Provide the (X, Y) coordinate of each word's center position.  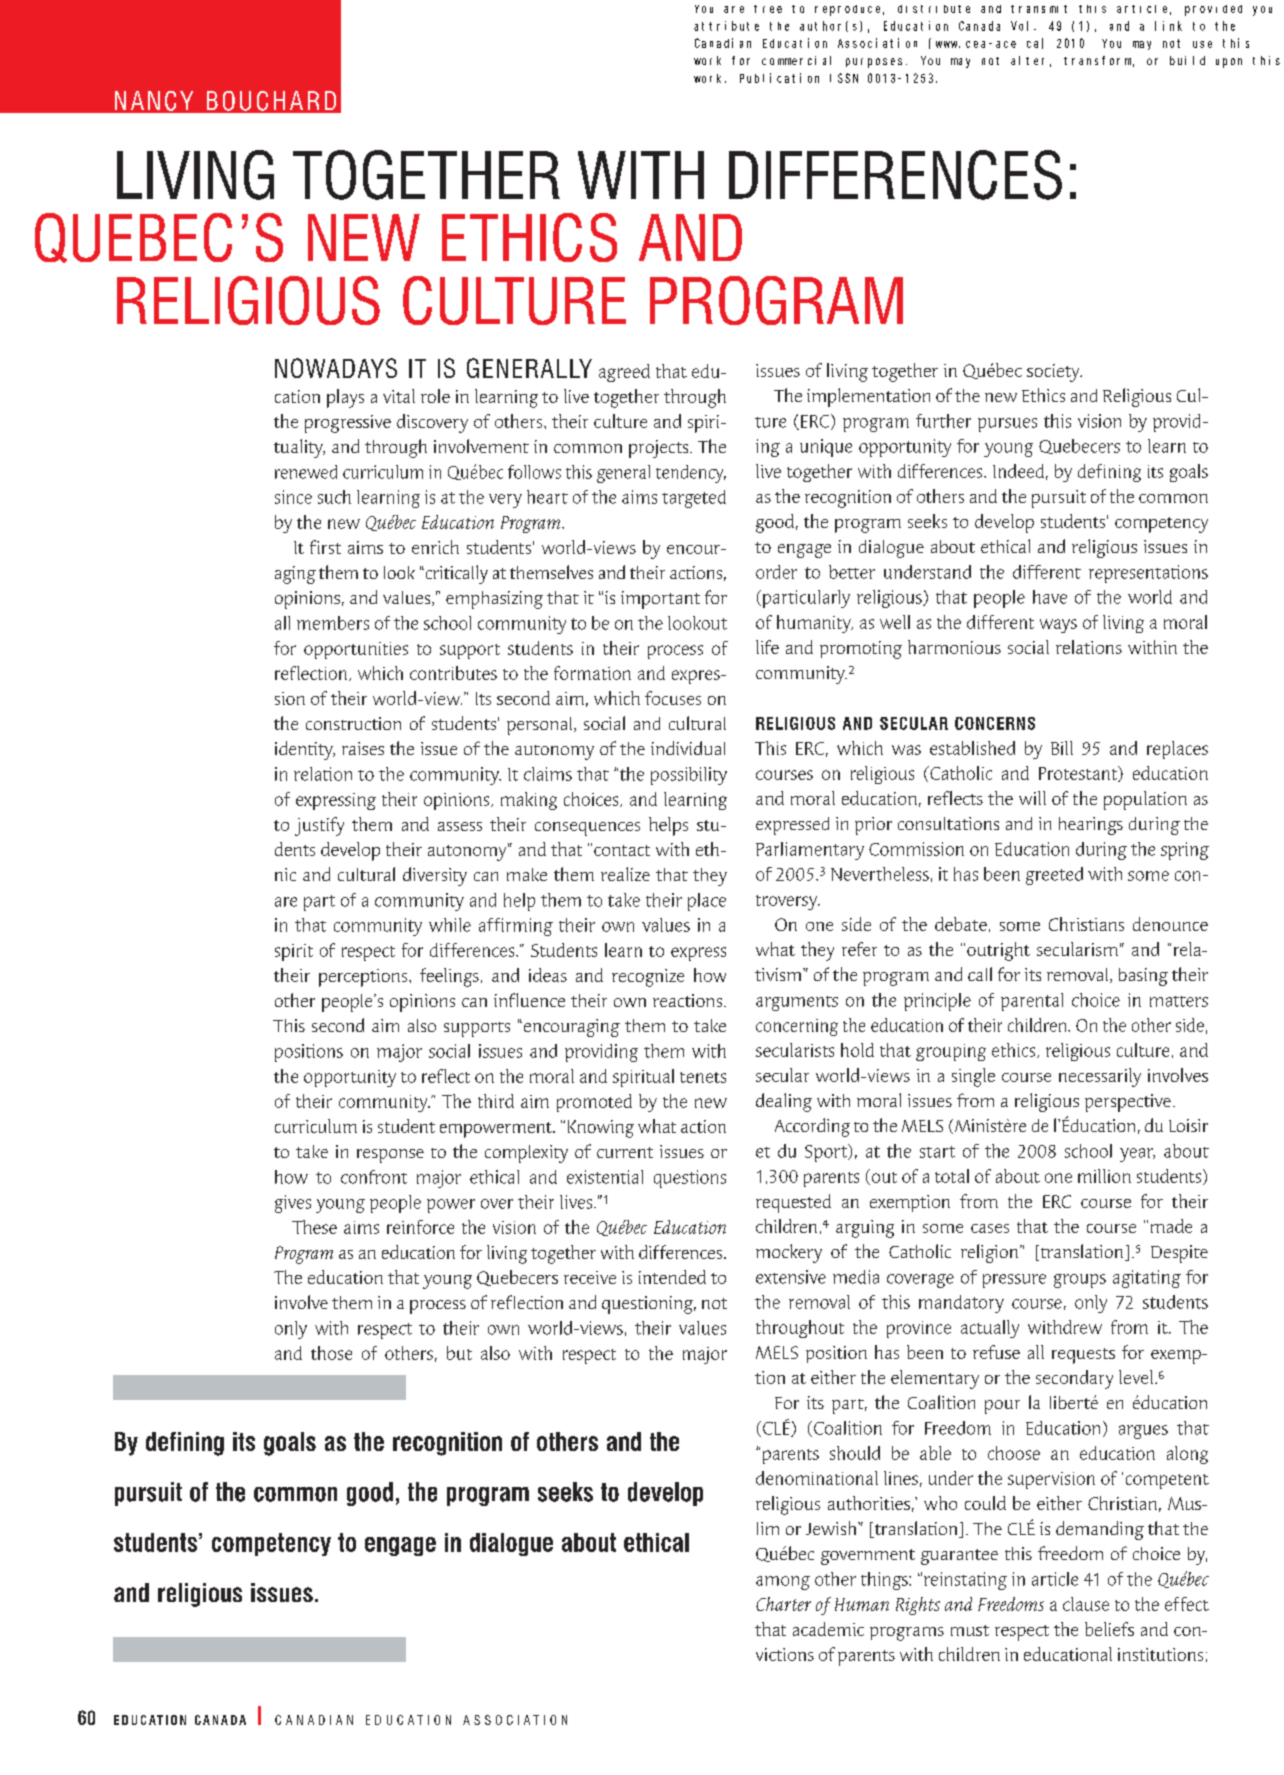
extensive (791, 1277)
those (331, 1353)
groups (1080, 1281)
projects (660, 449)
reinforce (420, 1227)
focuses (673, 698)
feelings (449, 977)
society (1054, 373)
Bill (1062, 748)
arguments (797, 1003)
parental (1032, 1002)
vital (399, 396)
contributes (453, 673)
